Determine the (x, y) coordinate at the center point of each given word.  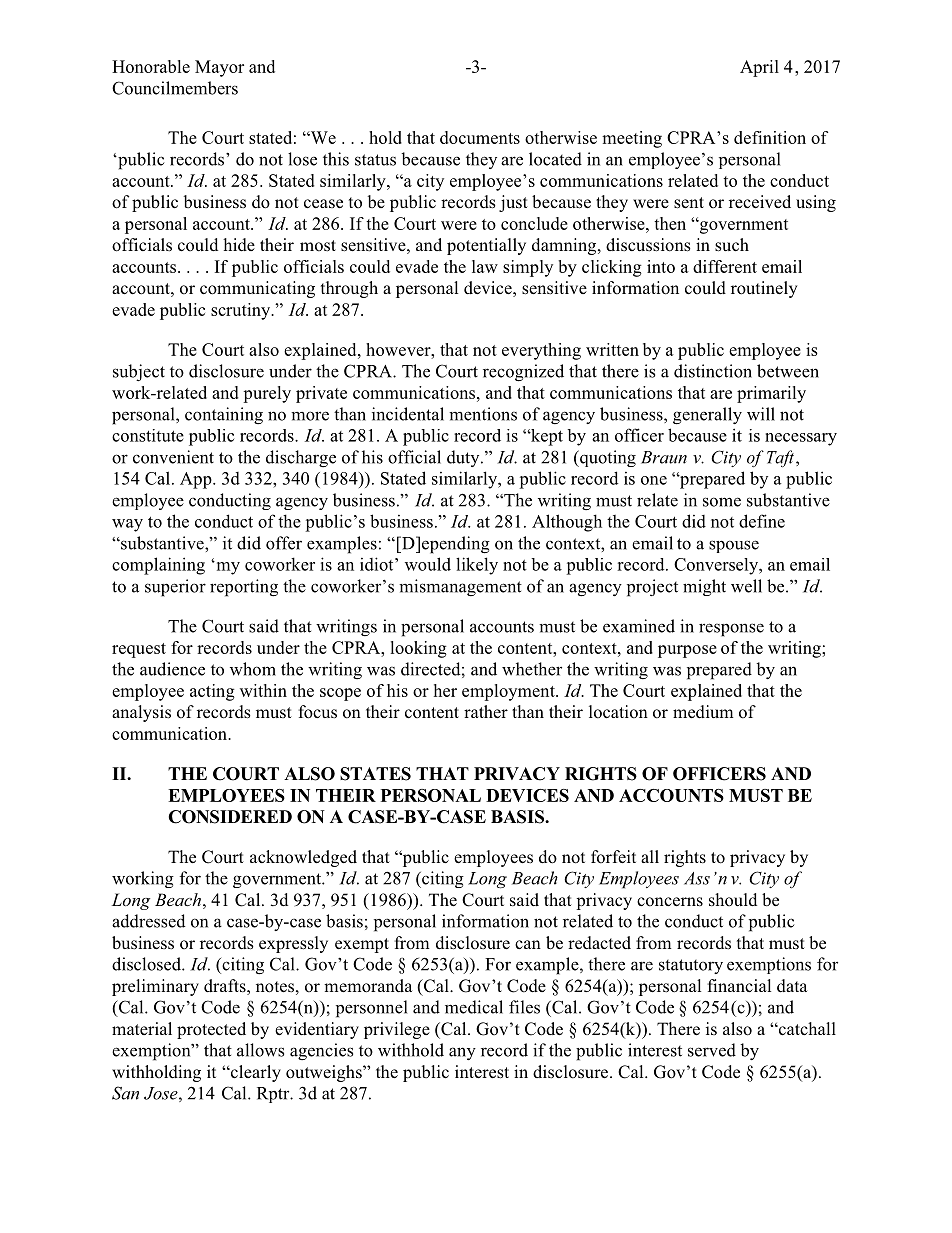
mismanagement (460, 587)
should (733, 899)
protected (211, 1030)
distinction (713, 371)
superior (175, 588)
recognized (523, 373)
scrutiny (242, 311)
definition (770, 137)
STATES (375, 774)
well (746, 586)
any (462, 1053)
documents (480, 137)
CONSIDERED (230, 817)
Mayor (219, 68)
